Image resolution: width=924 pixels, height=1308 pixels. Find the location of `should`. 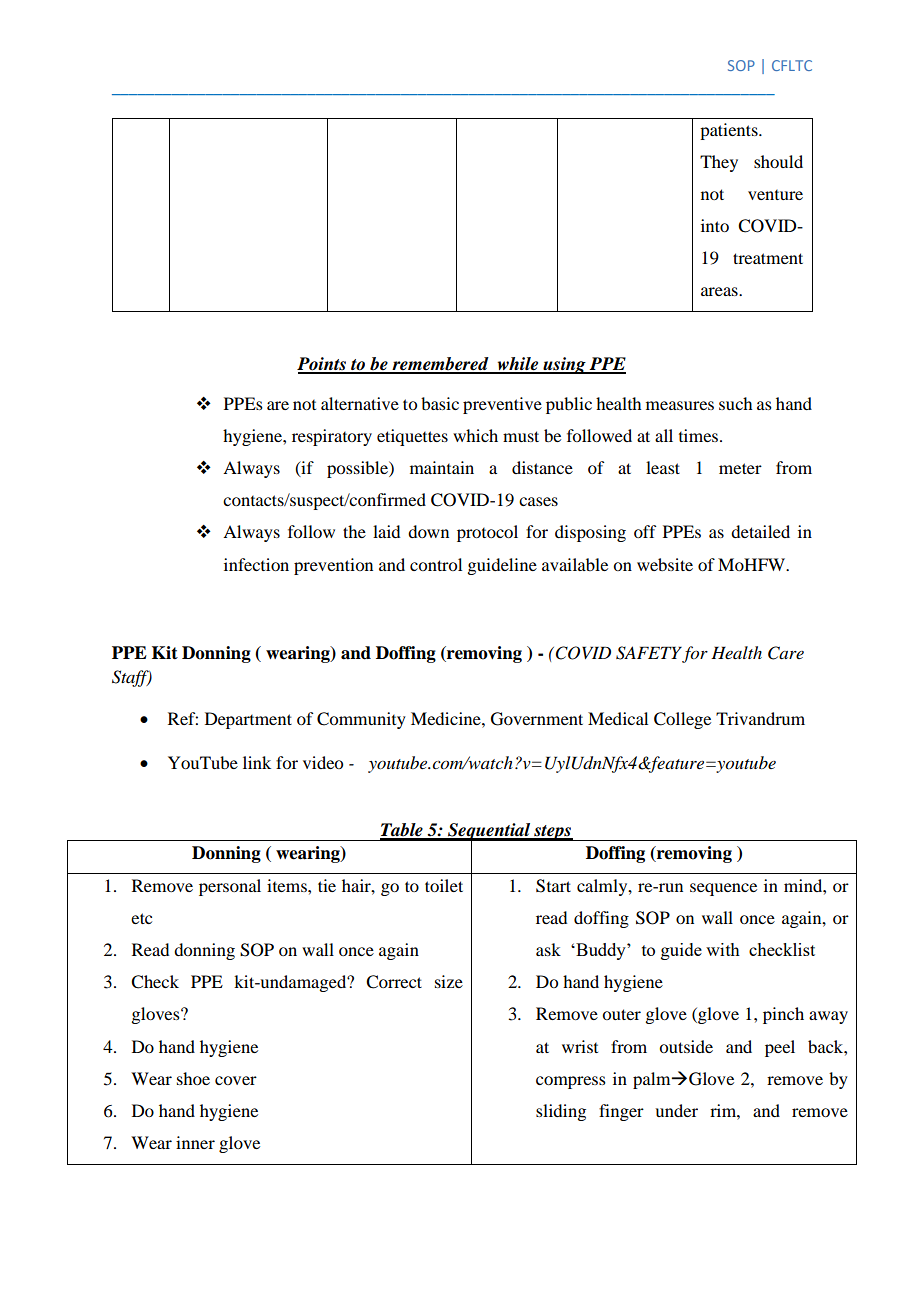

should is located at coordinates (778, 161).
